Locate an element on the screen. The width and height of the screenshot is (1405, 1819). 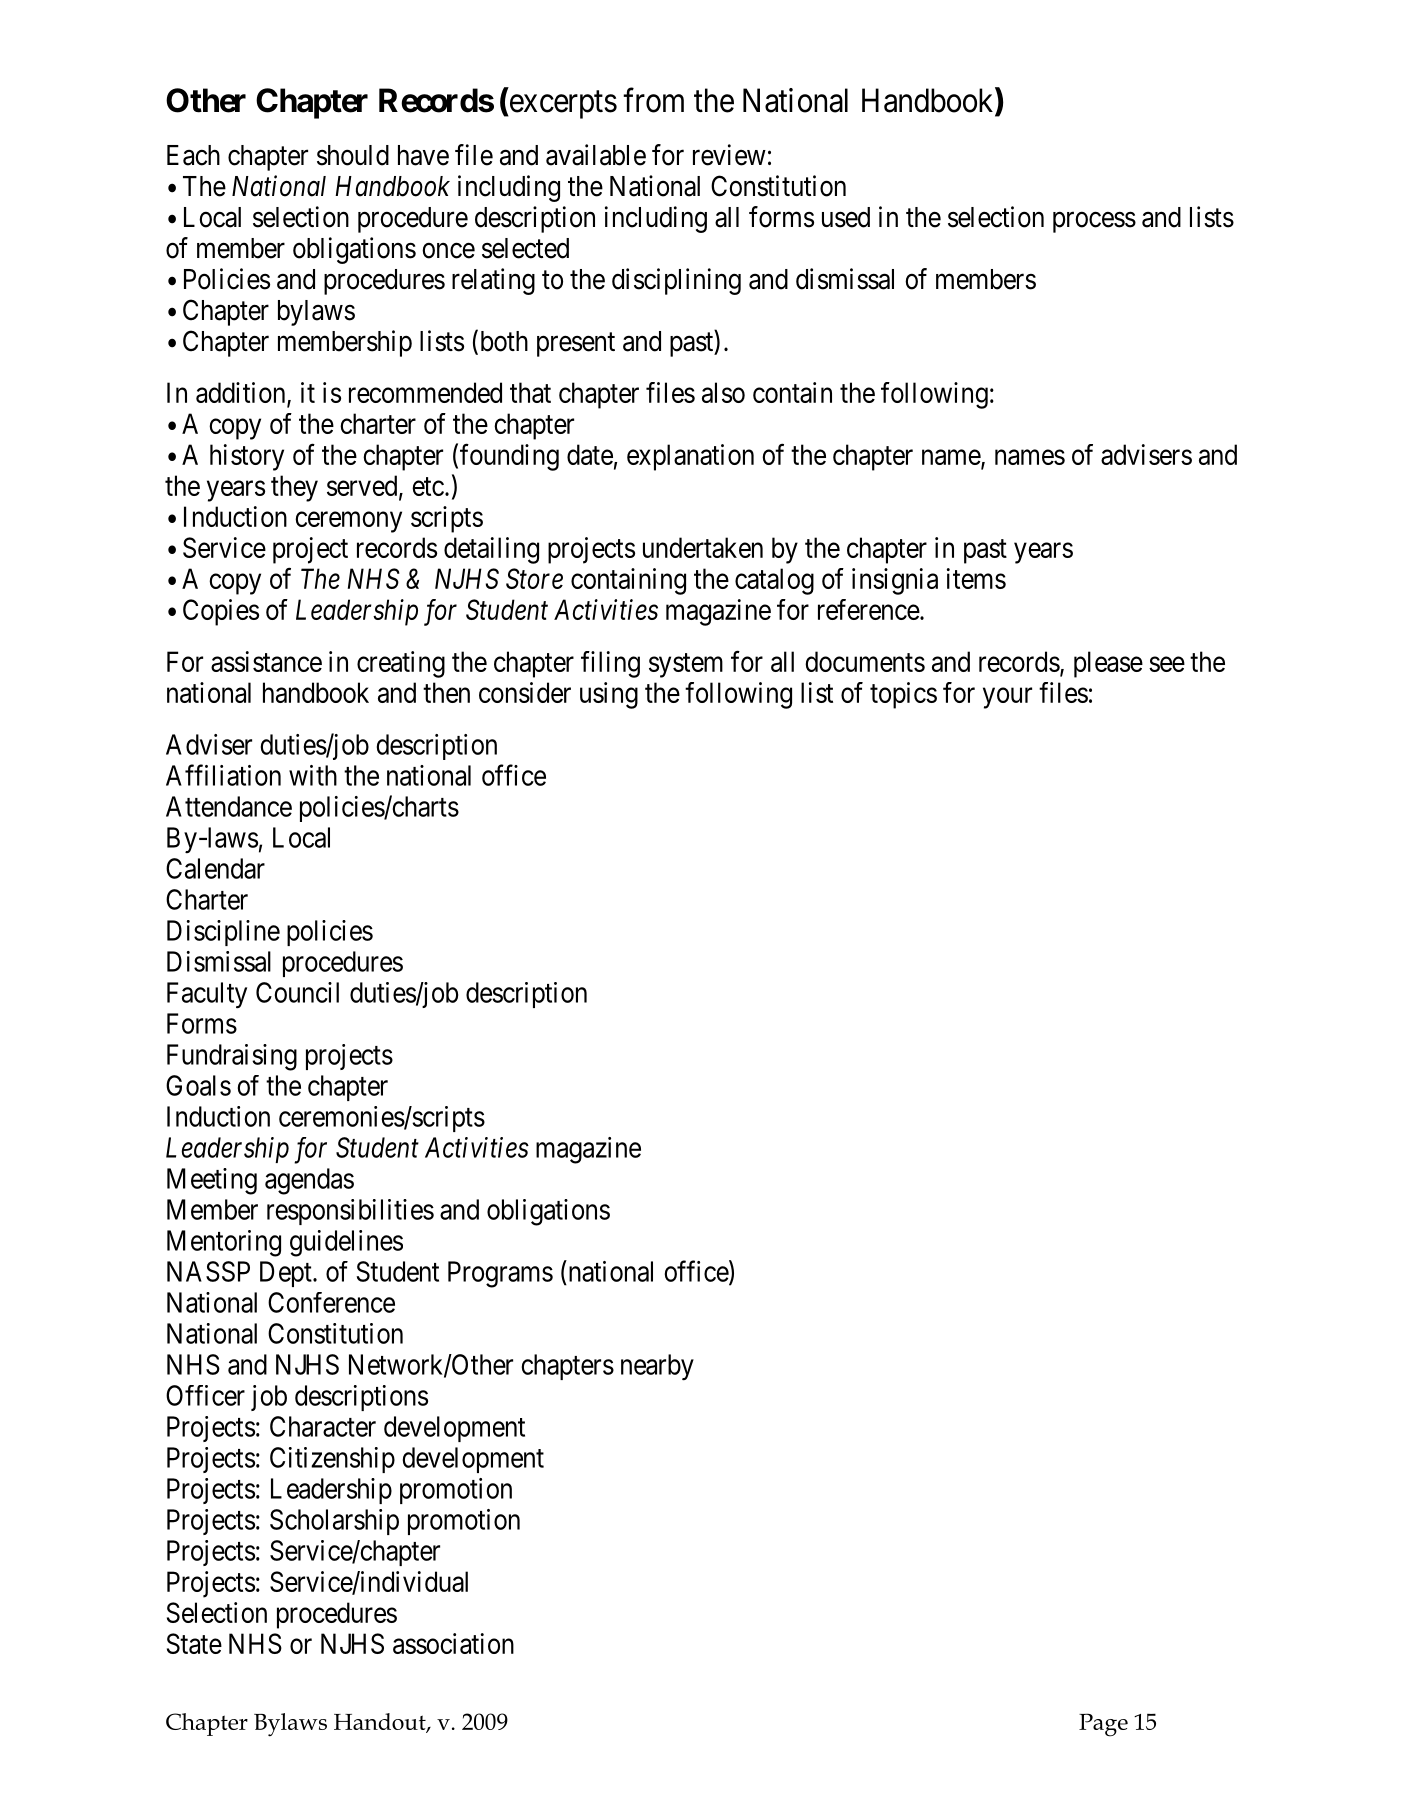
assistance is located at coordinates (266, 661).
